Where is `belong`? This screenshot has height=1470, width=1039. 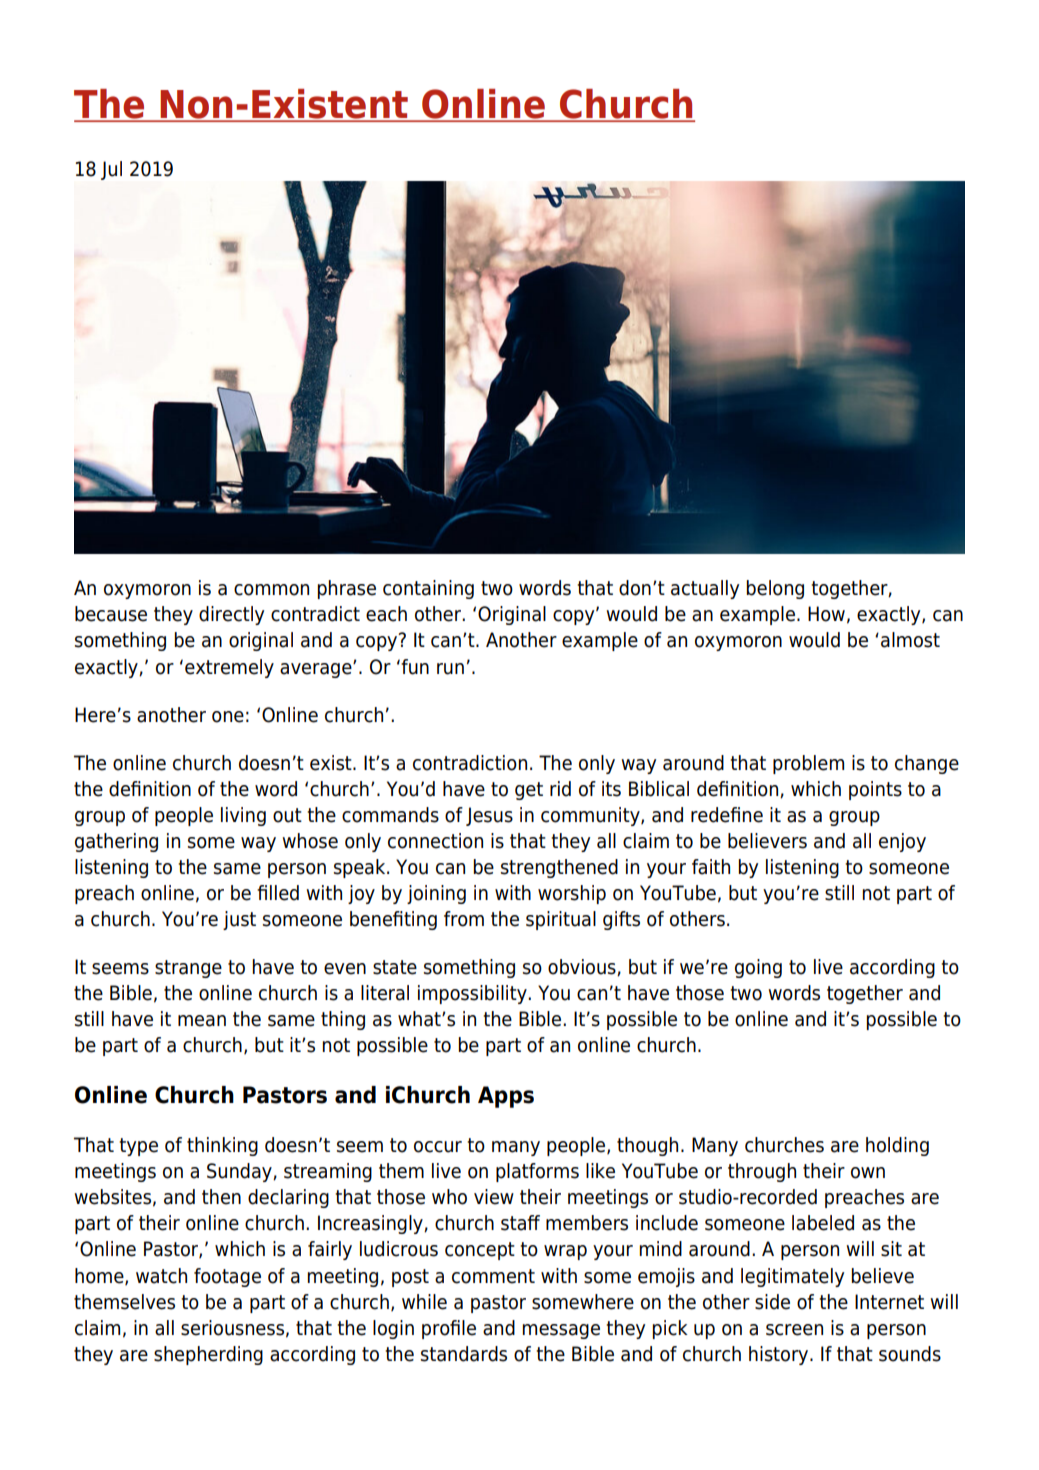
belong is located at coordinates (775, 589).
